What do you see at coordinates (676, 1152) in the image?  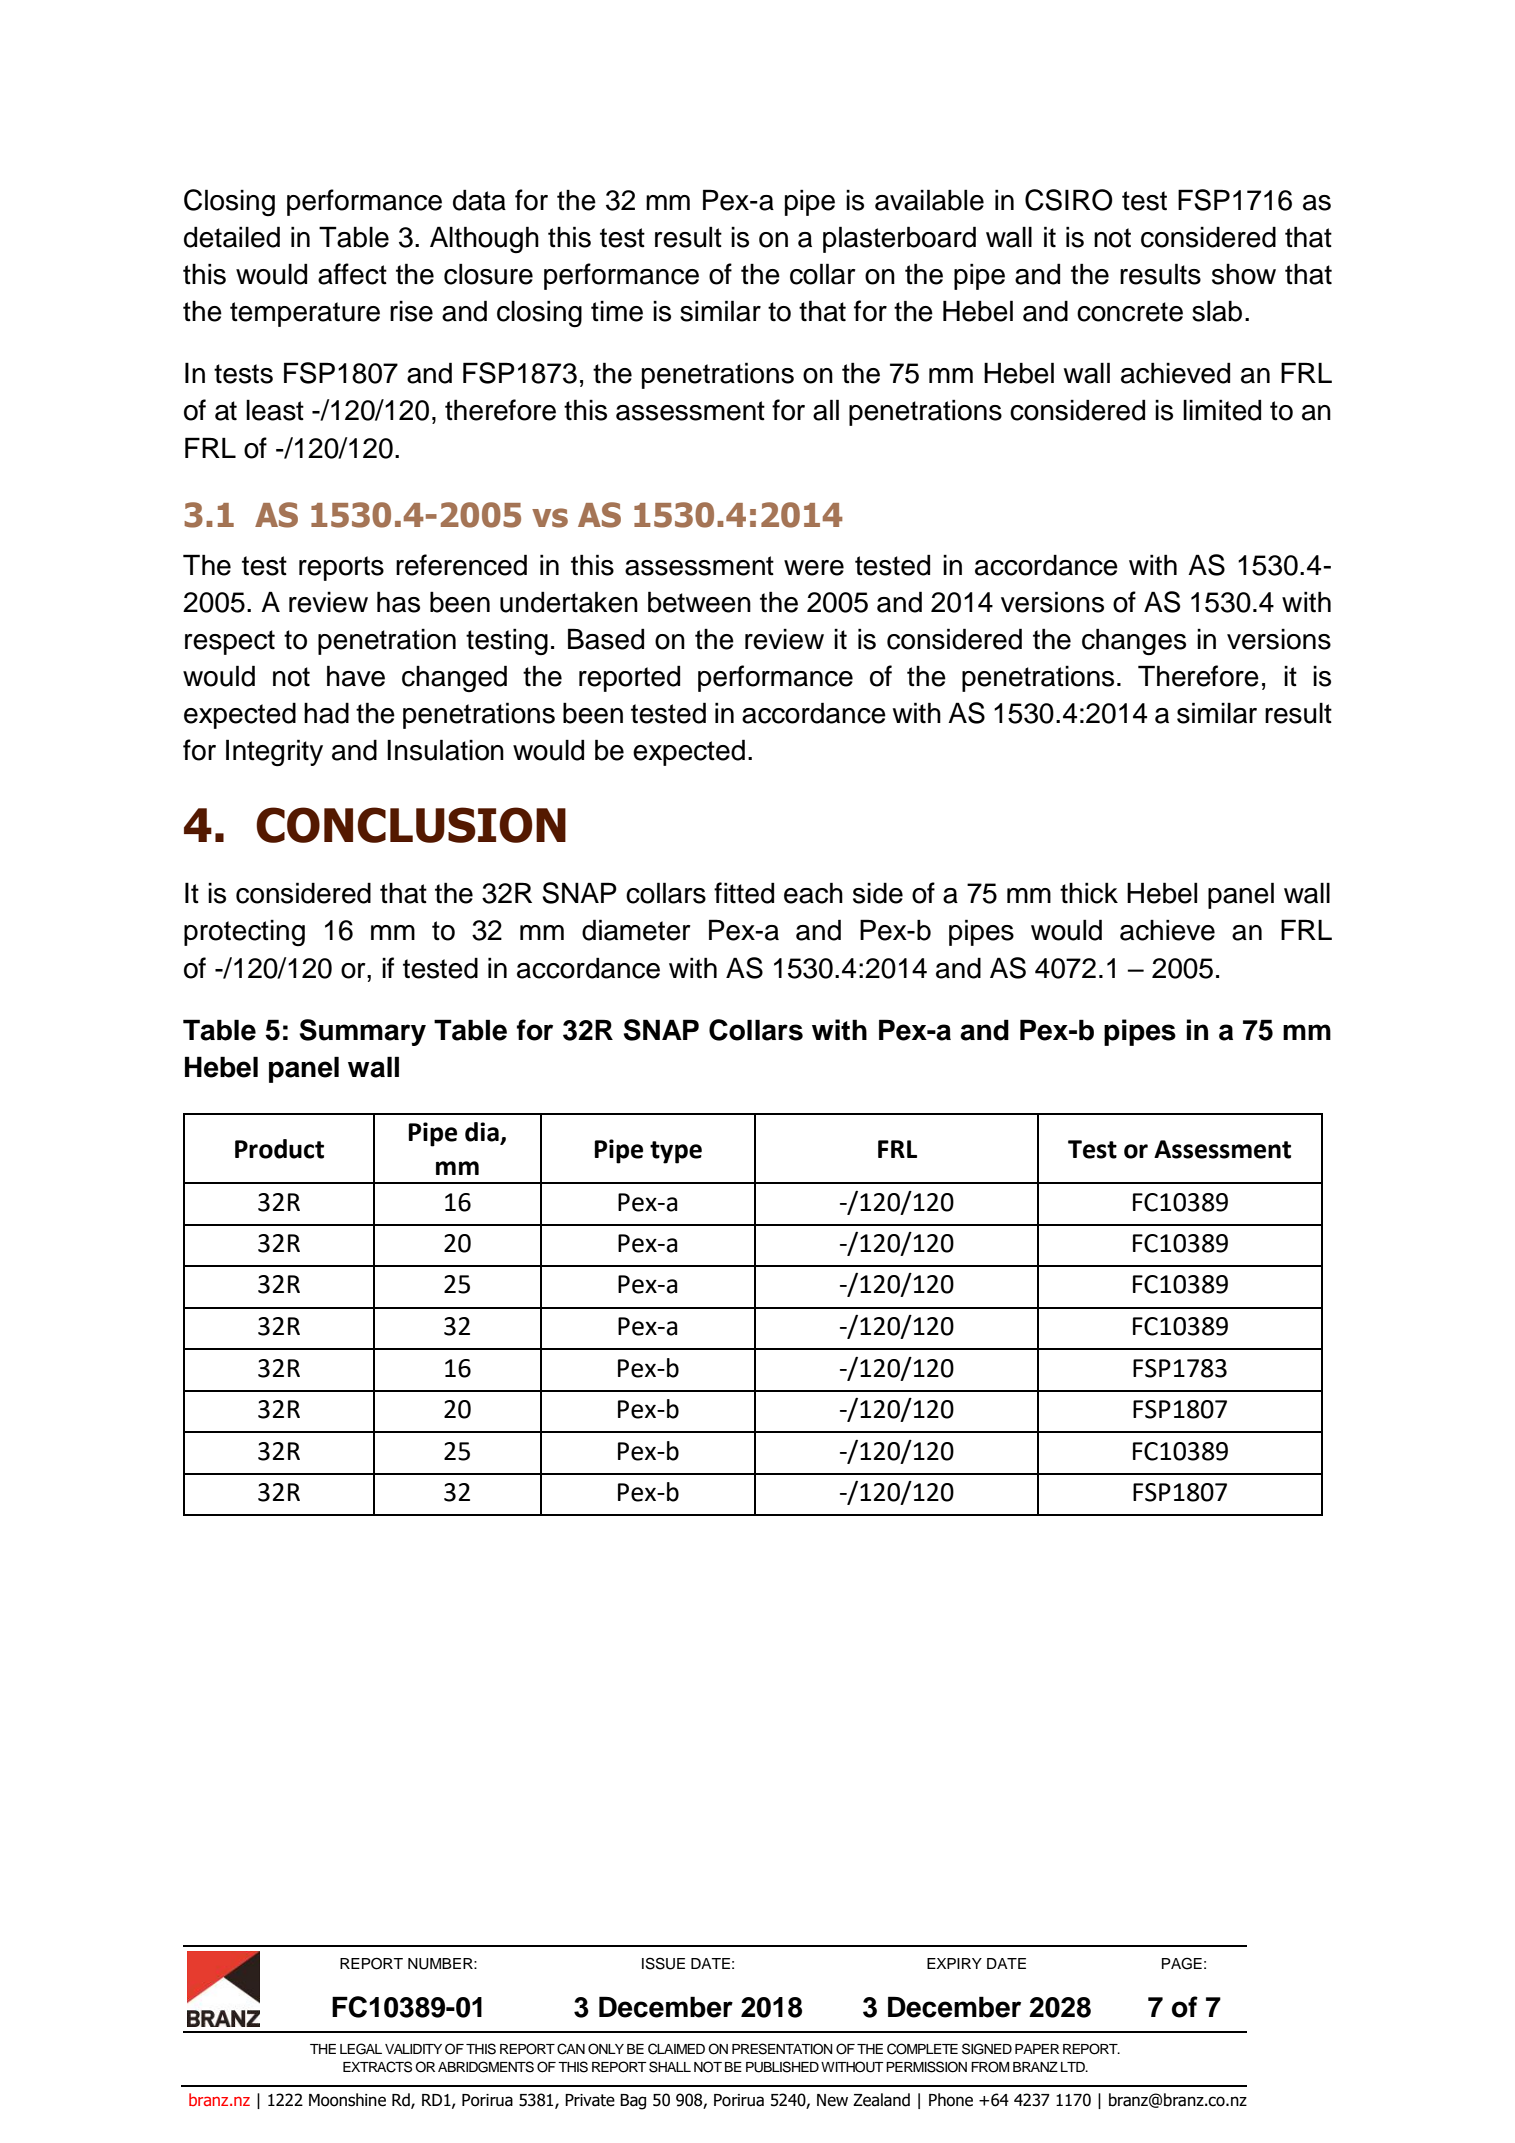 I see `type` at bounding box center [676, 1152].
